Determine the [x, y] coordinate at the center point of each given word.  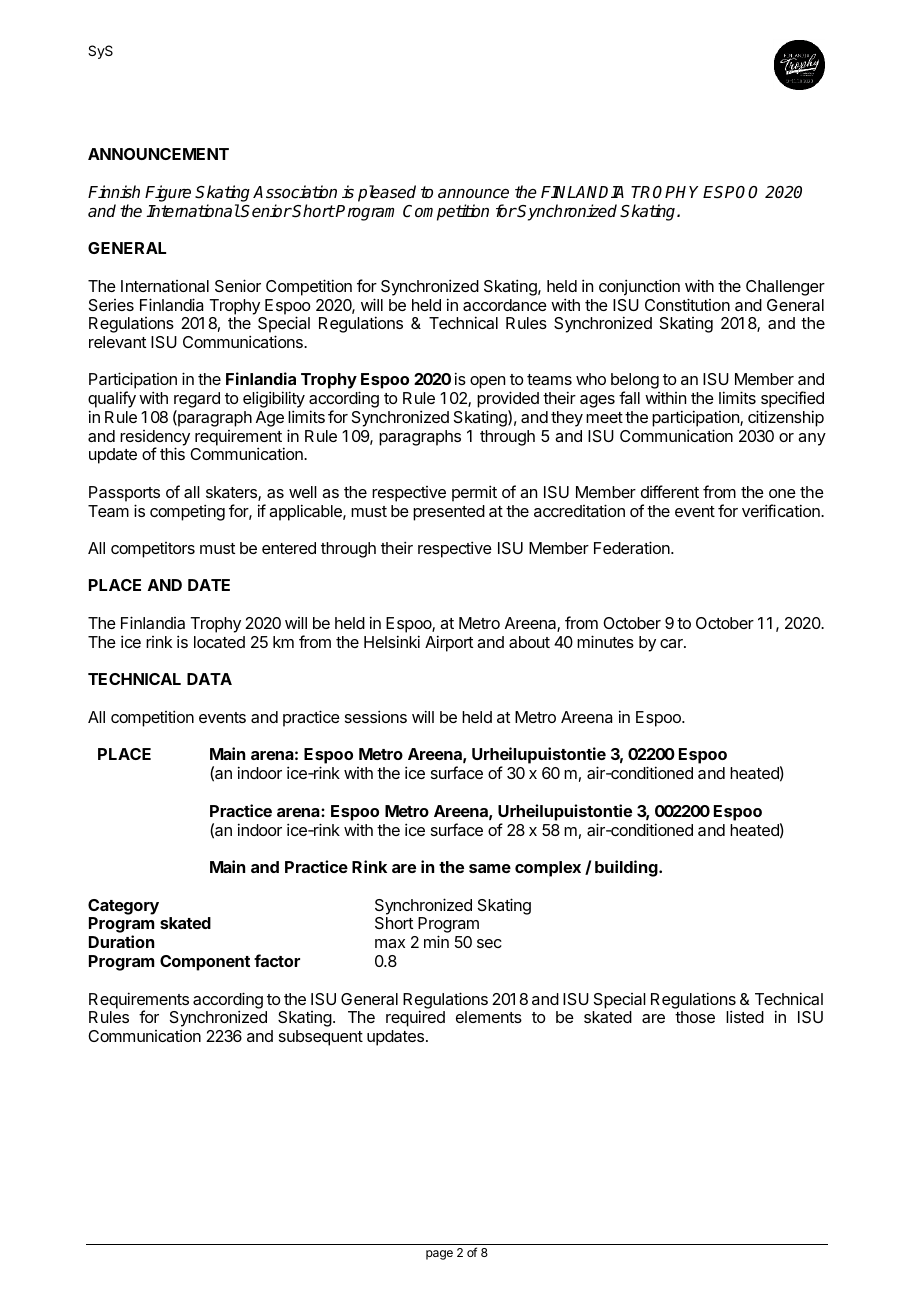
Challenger [785, 288]
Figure [168, 193]
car [672, 643]
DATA [209, 679]
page [439, 1255]
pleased [387, 193]
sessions [376, 716]
